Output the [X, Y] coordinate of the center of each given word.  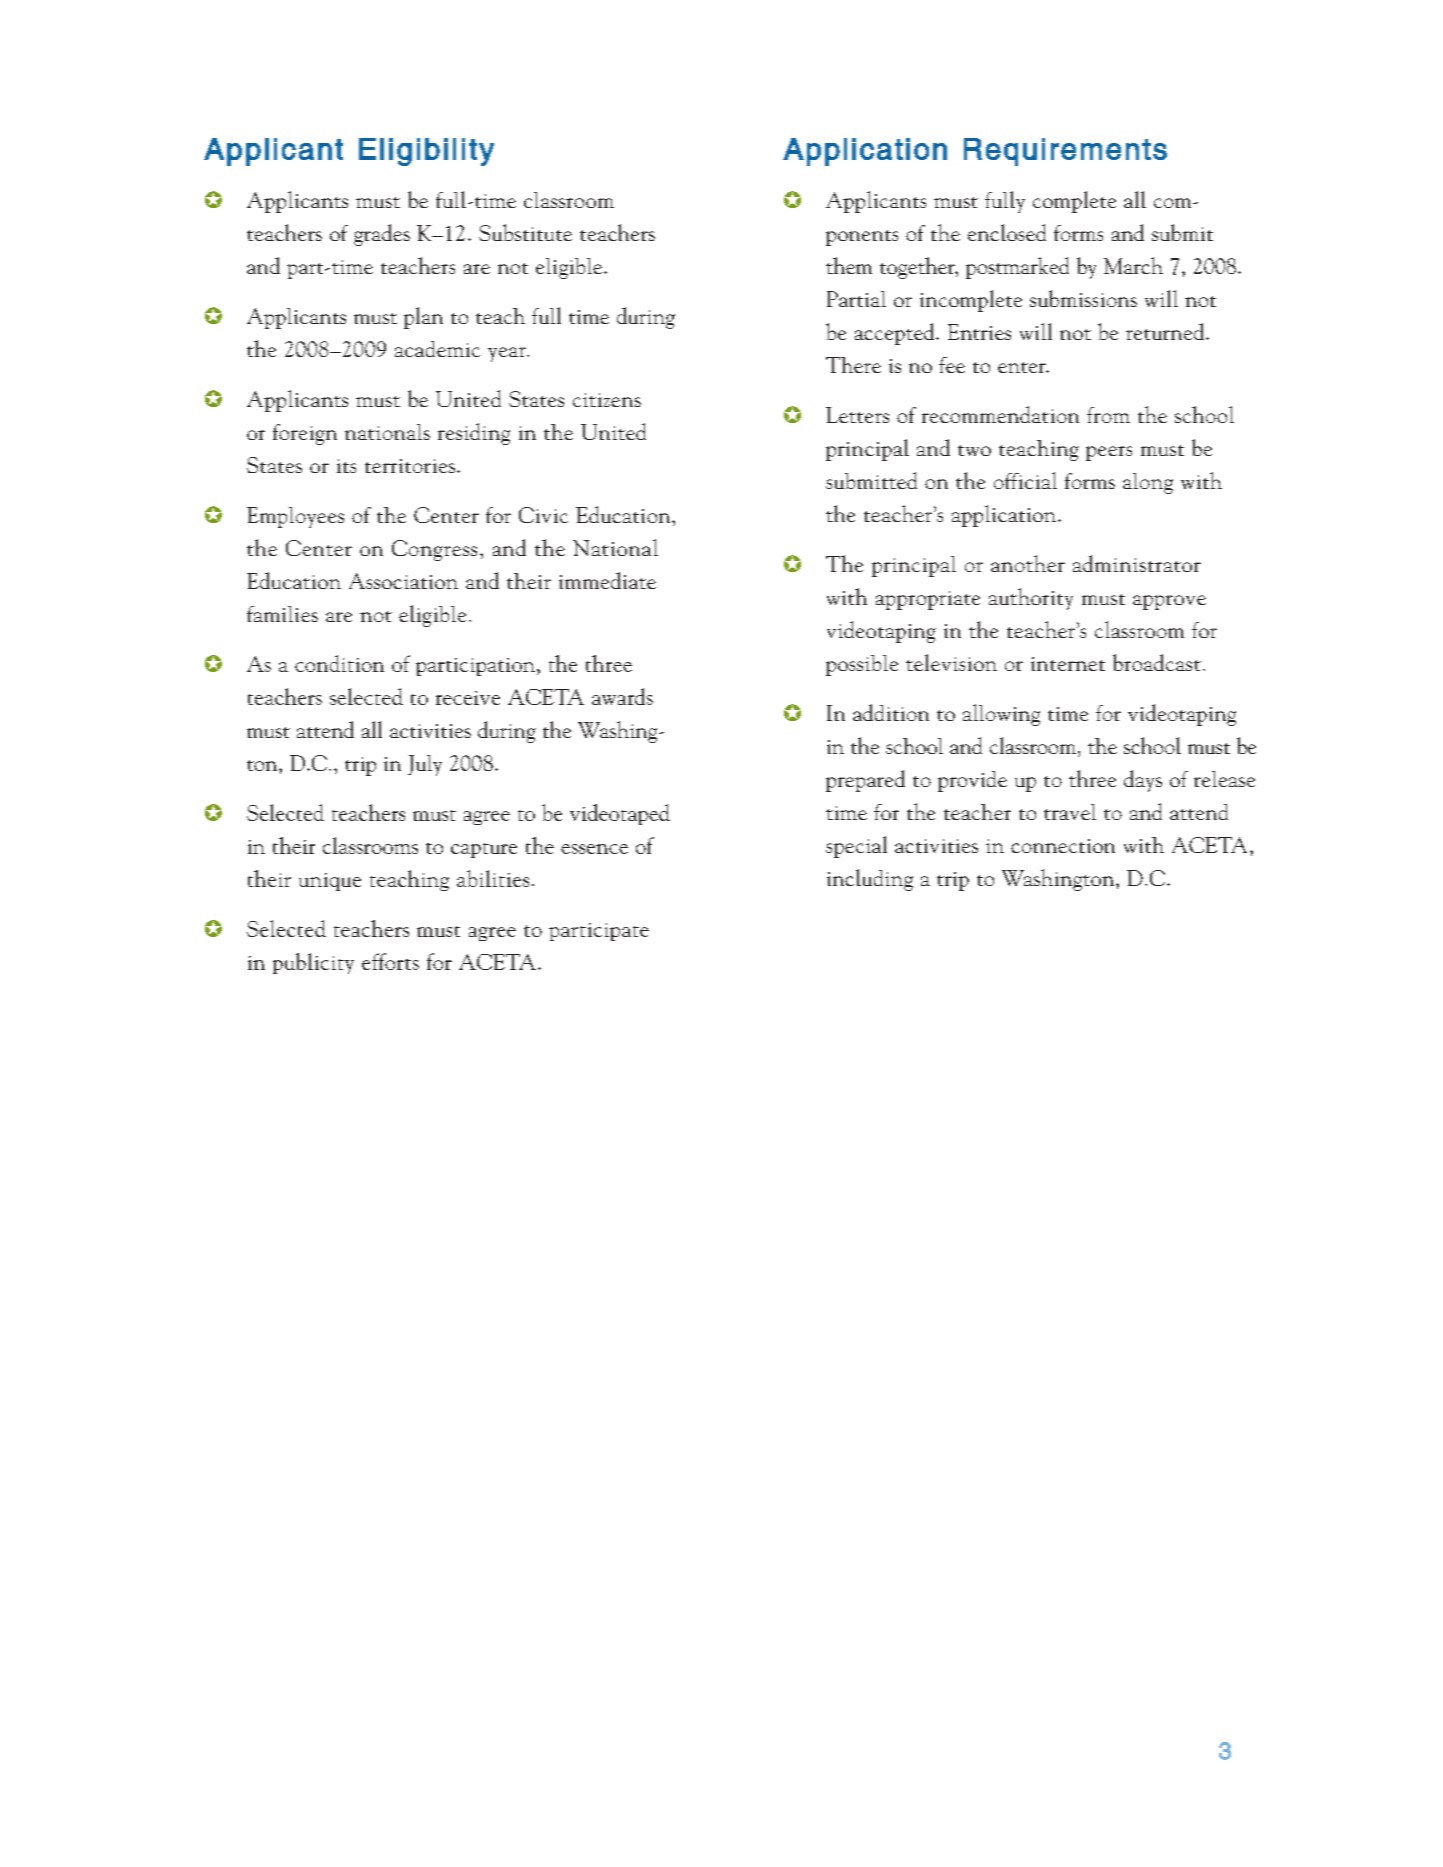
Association [403, 581]
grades [382, 235]
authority [1031, 599]
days [1143, 781]
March [1133, 265]
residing [474, 434]
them [849, 265]
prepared [865, 781]
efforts [390, 961]
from [1108, 415]
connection [1063, 846]
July [425, 765]
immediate [607, 580]
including [870, 880]
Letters [857, 415]
